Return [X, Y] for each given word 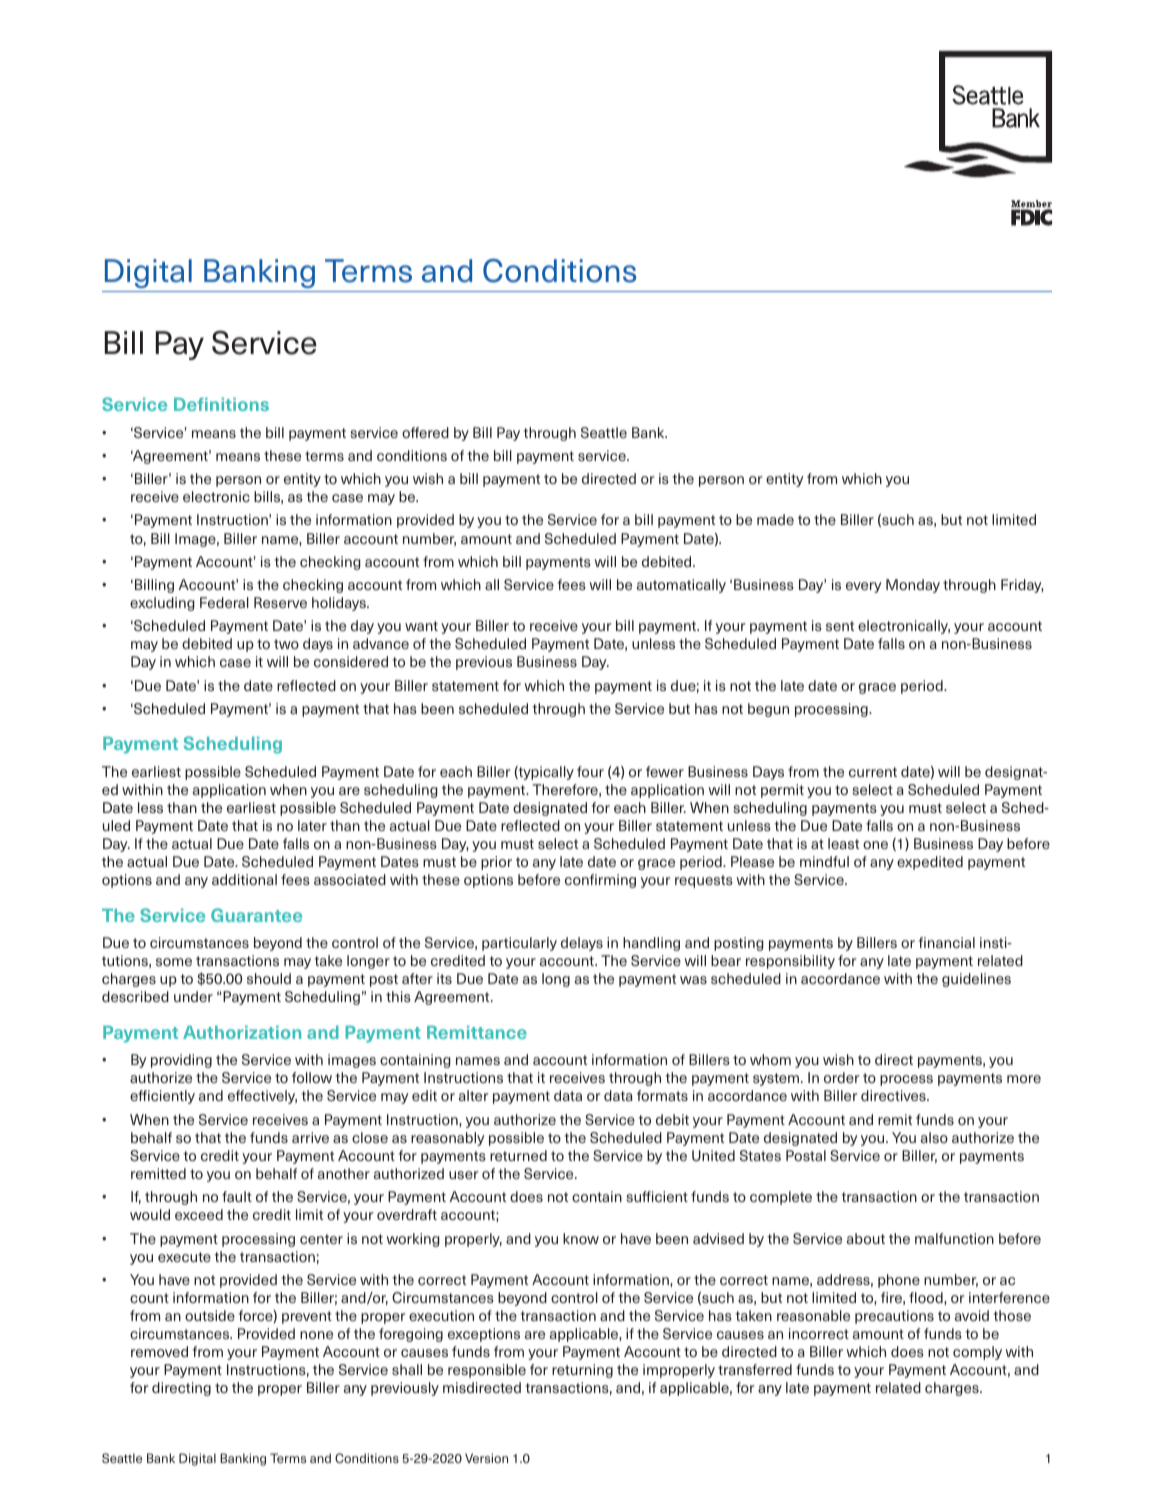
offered [425, 432]
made [775, 519]
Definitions [221, 404]
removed [159, 1351]
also [934, 1137]
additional [244, 879]
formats [662, 1095]
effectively [262, 1097]
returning [582, 1371]
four [590, 771]
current [873, 772]
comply [977, 1353]
